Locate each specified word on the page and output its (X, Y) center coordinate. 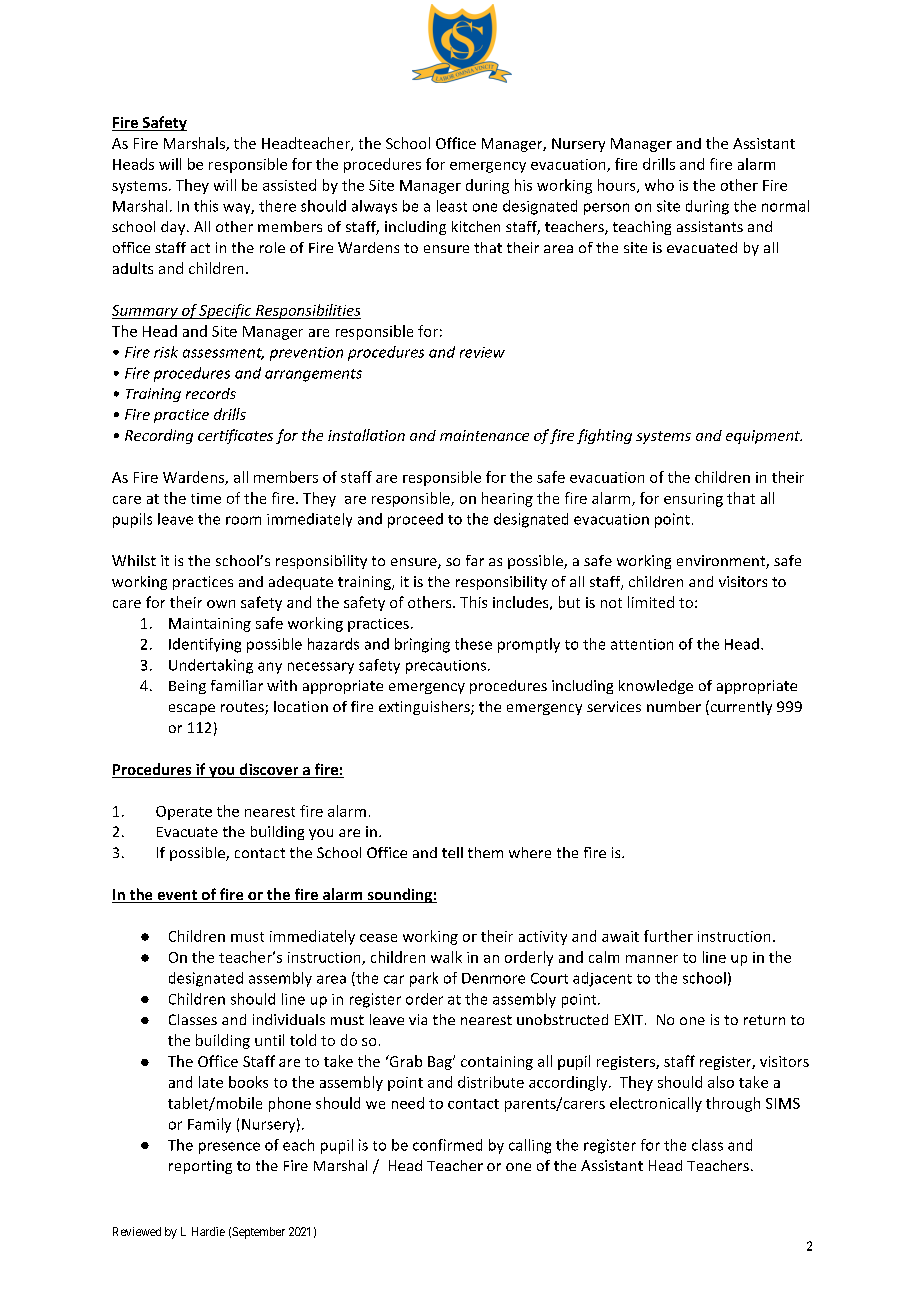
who (659, 185)
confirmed (447, 1145)
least (452, 206)
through (733, 1104)
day (174, 228)
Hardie (208, 1231)
